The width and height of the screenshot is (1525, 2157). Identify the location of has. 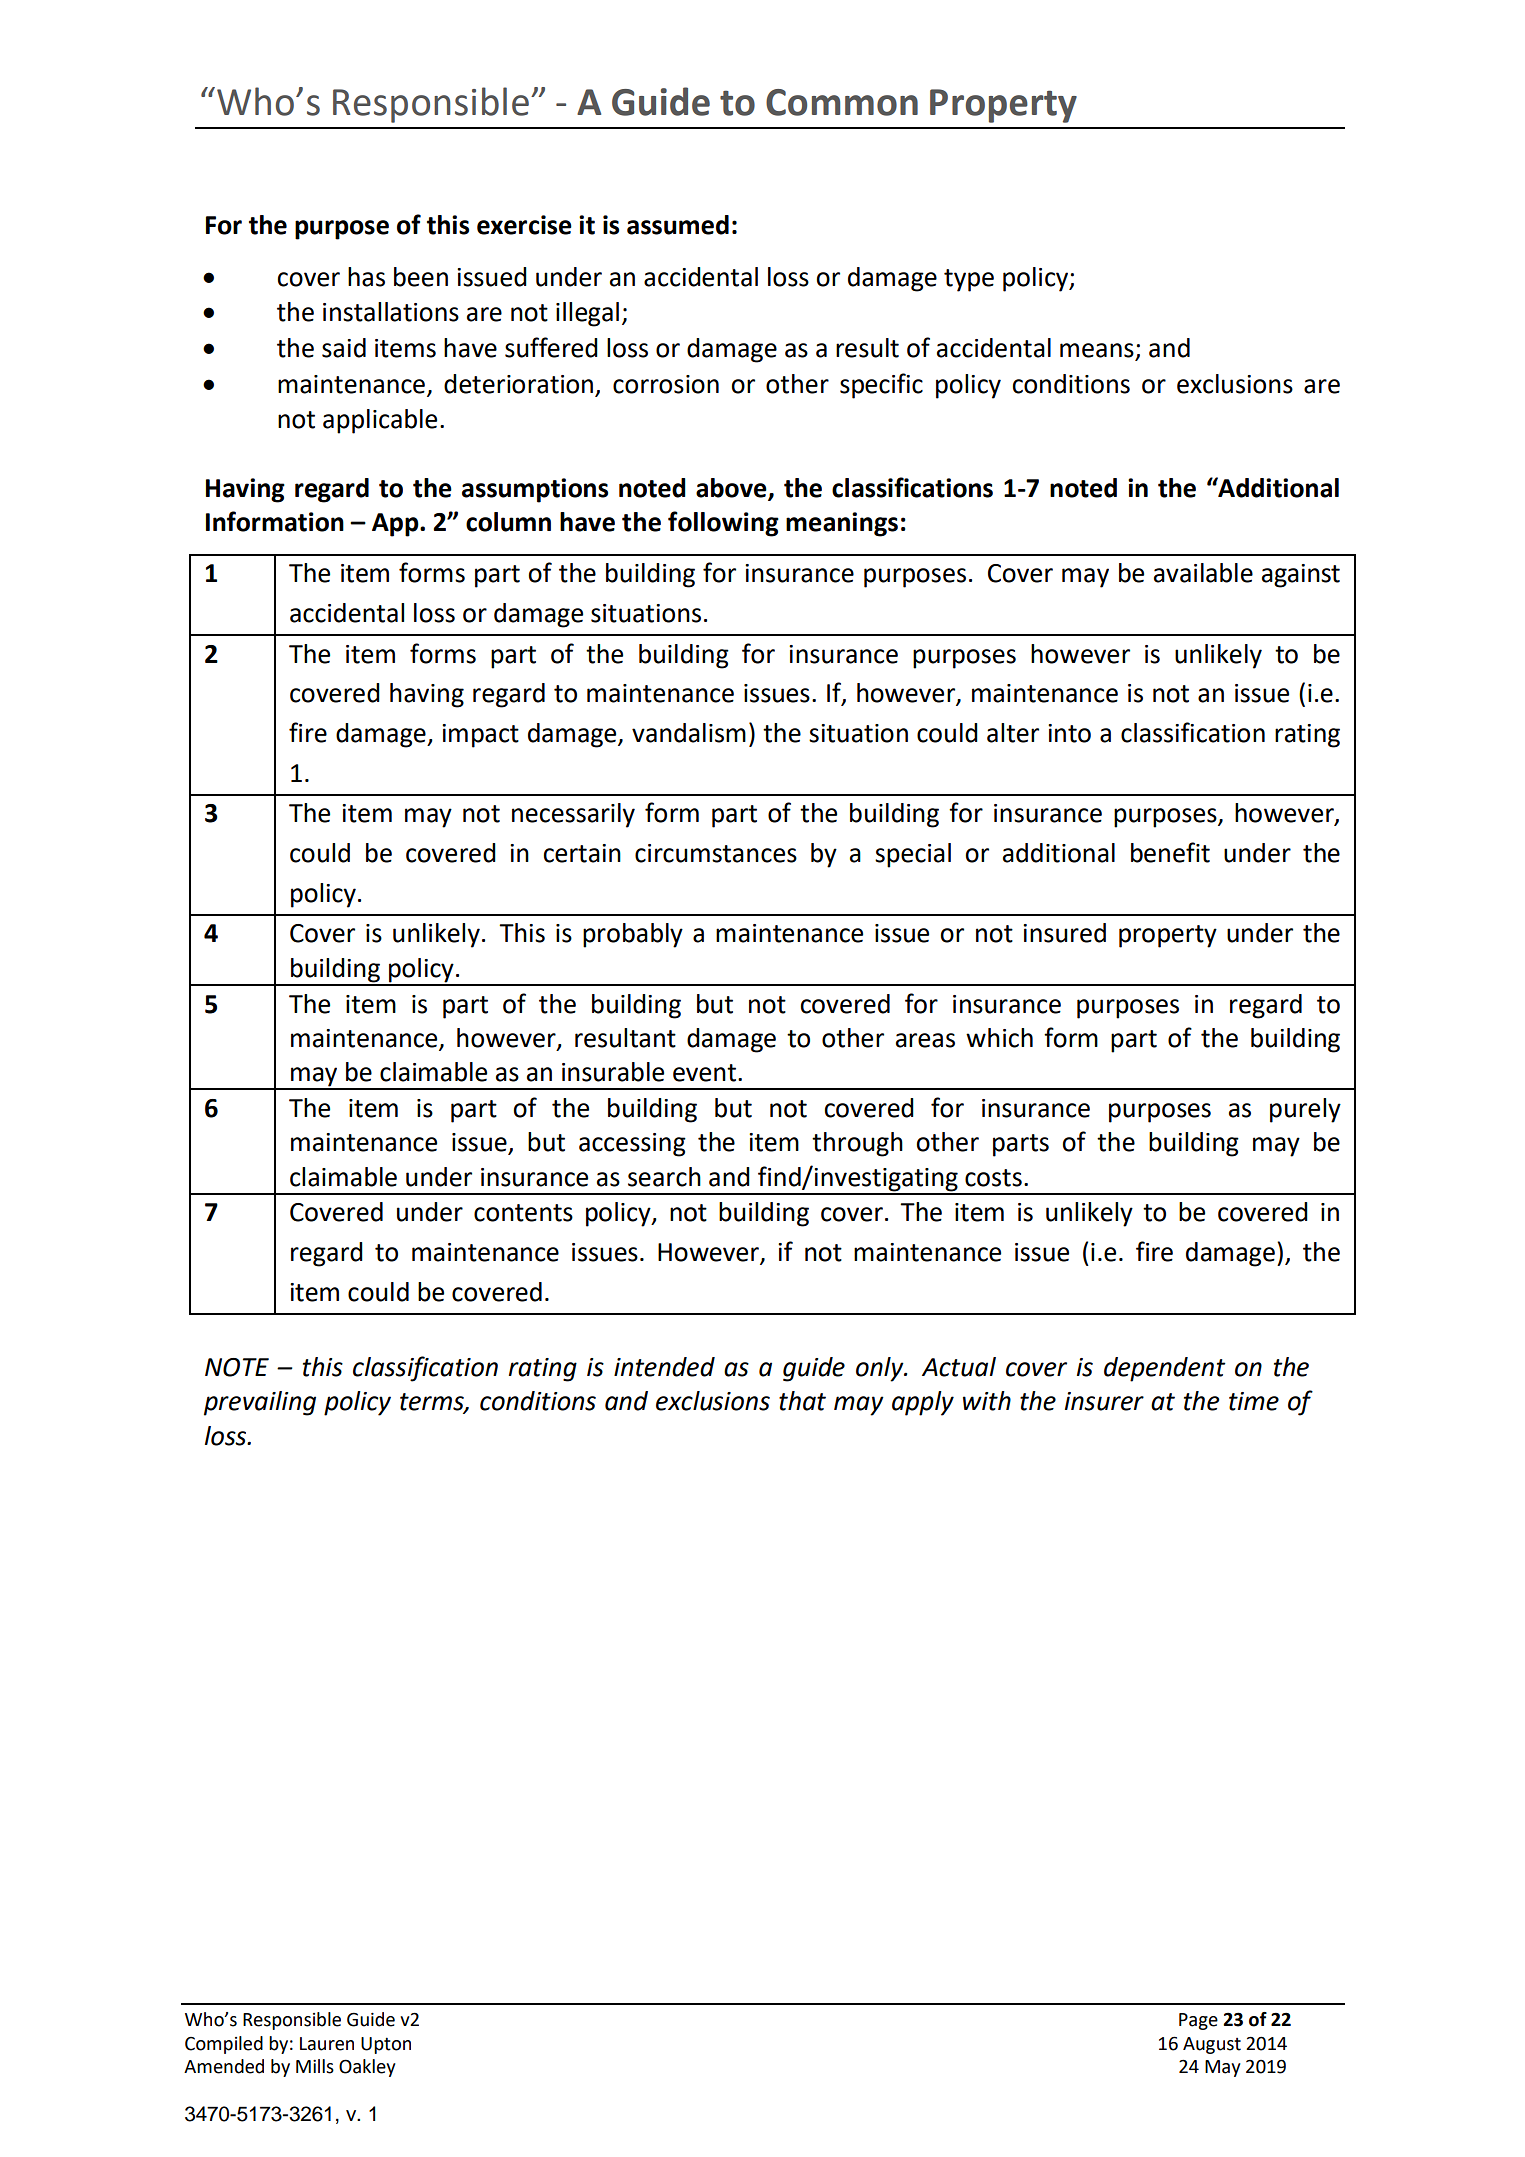
(366, 277).
